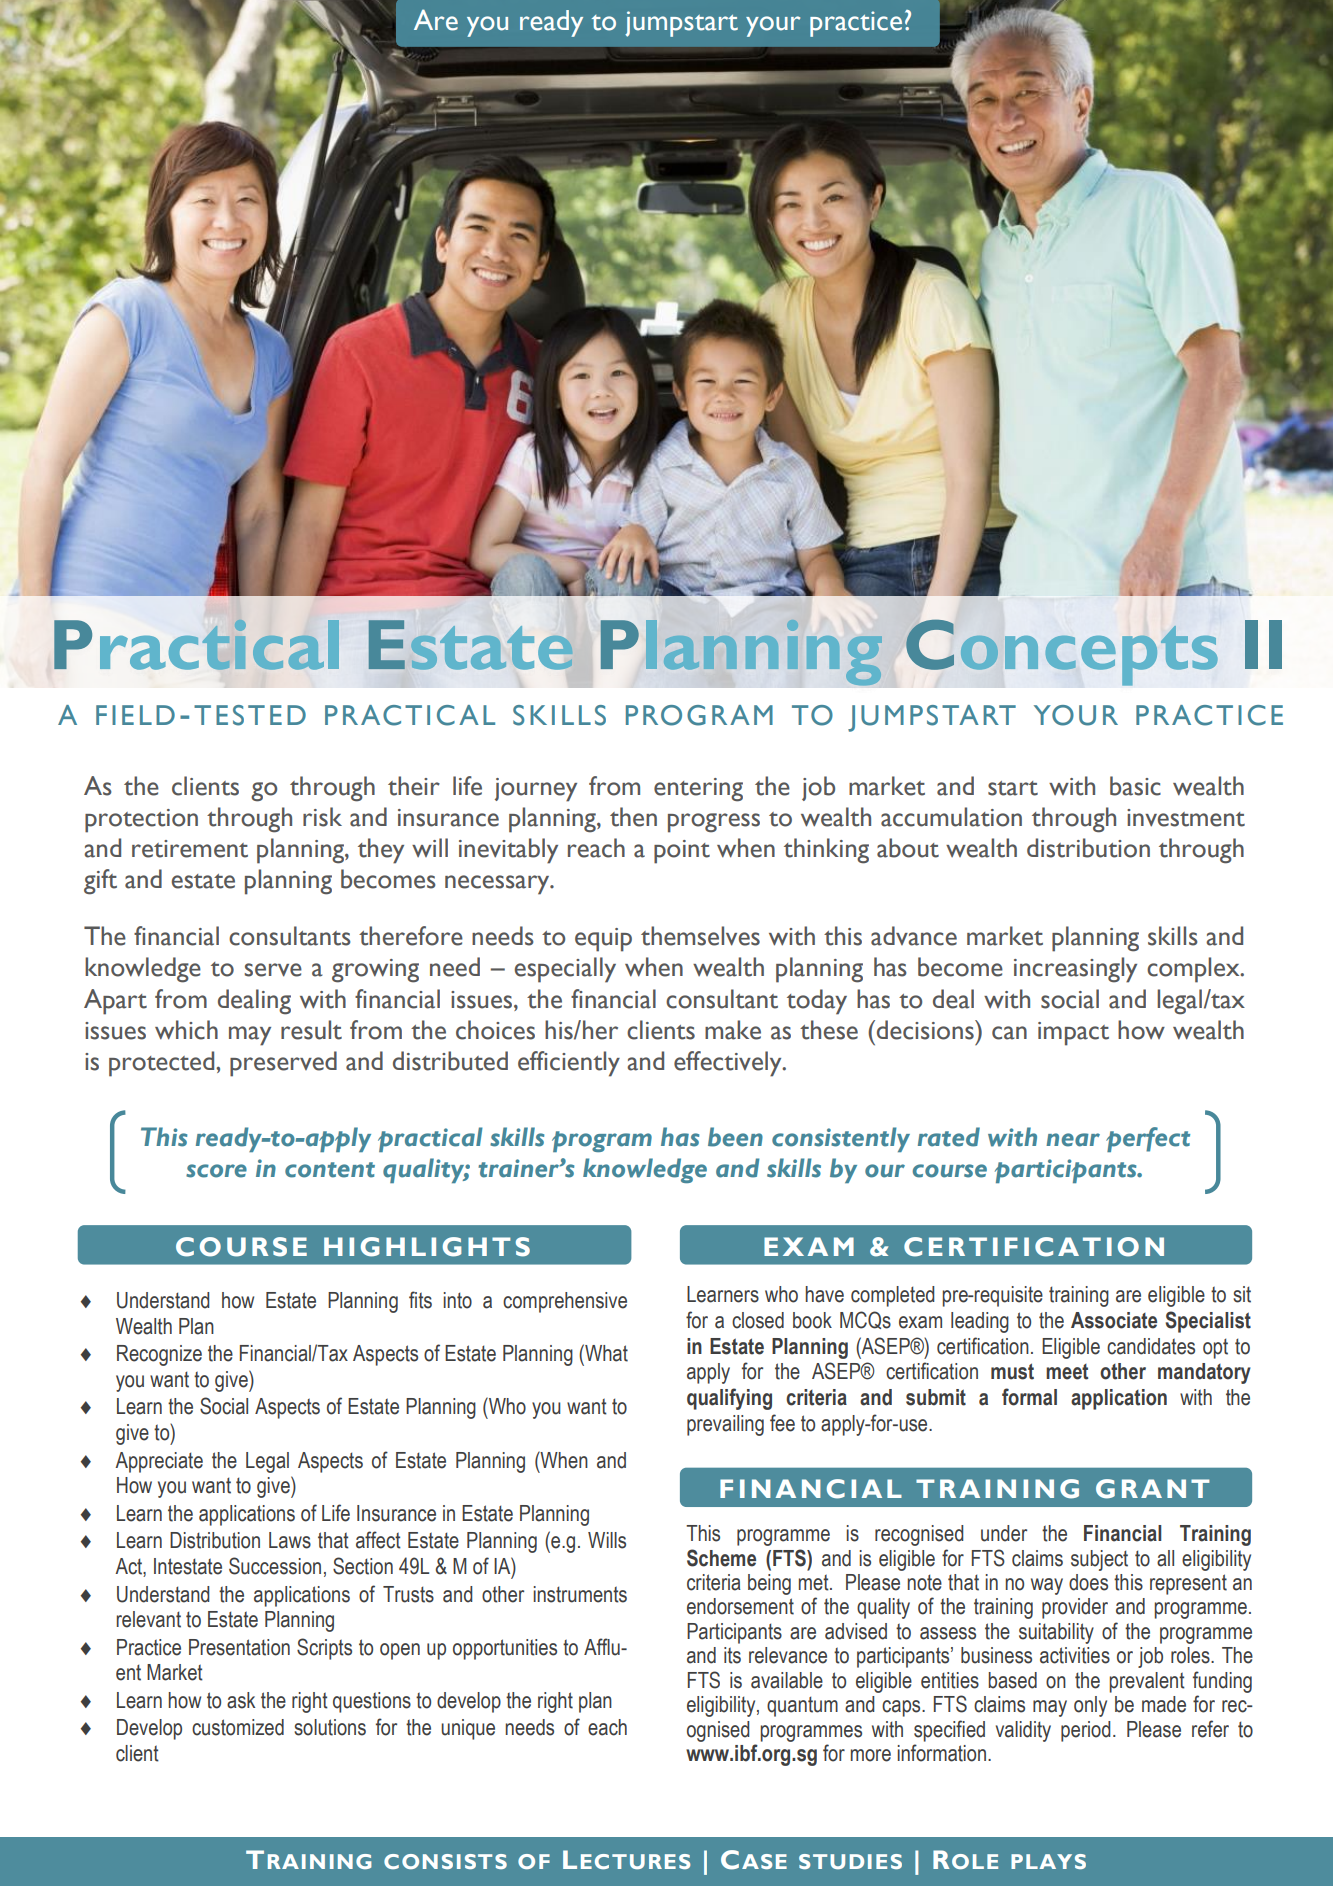  What do you see at coordinates (322, 817) in the screenshot?
I see `risk` at bounding box center [322, 817].
